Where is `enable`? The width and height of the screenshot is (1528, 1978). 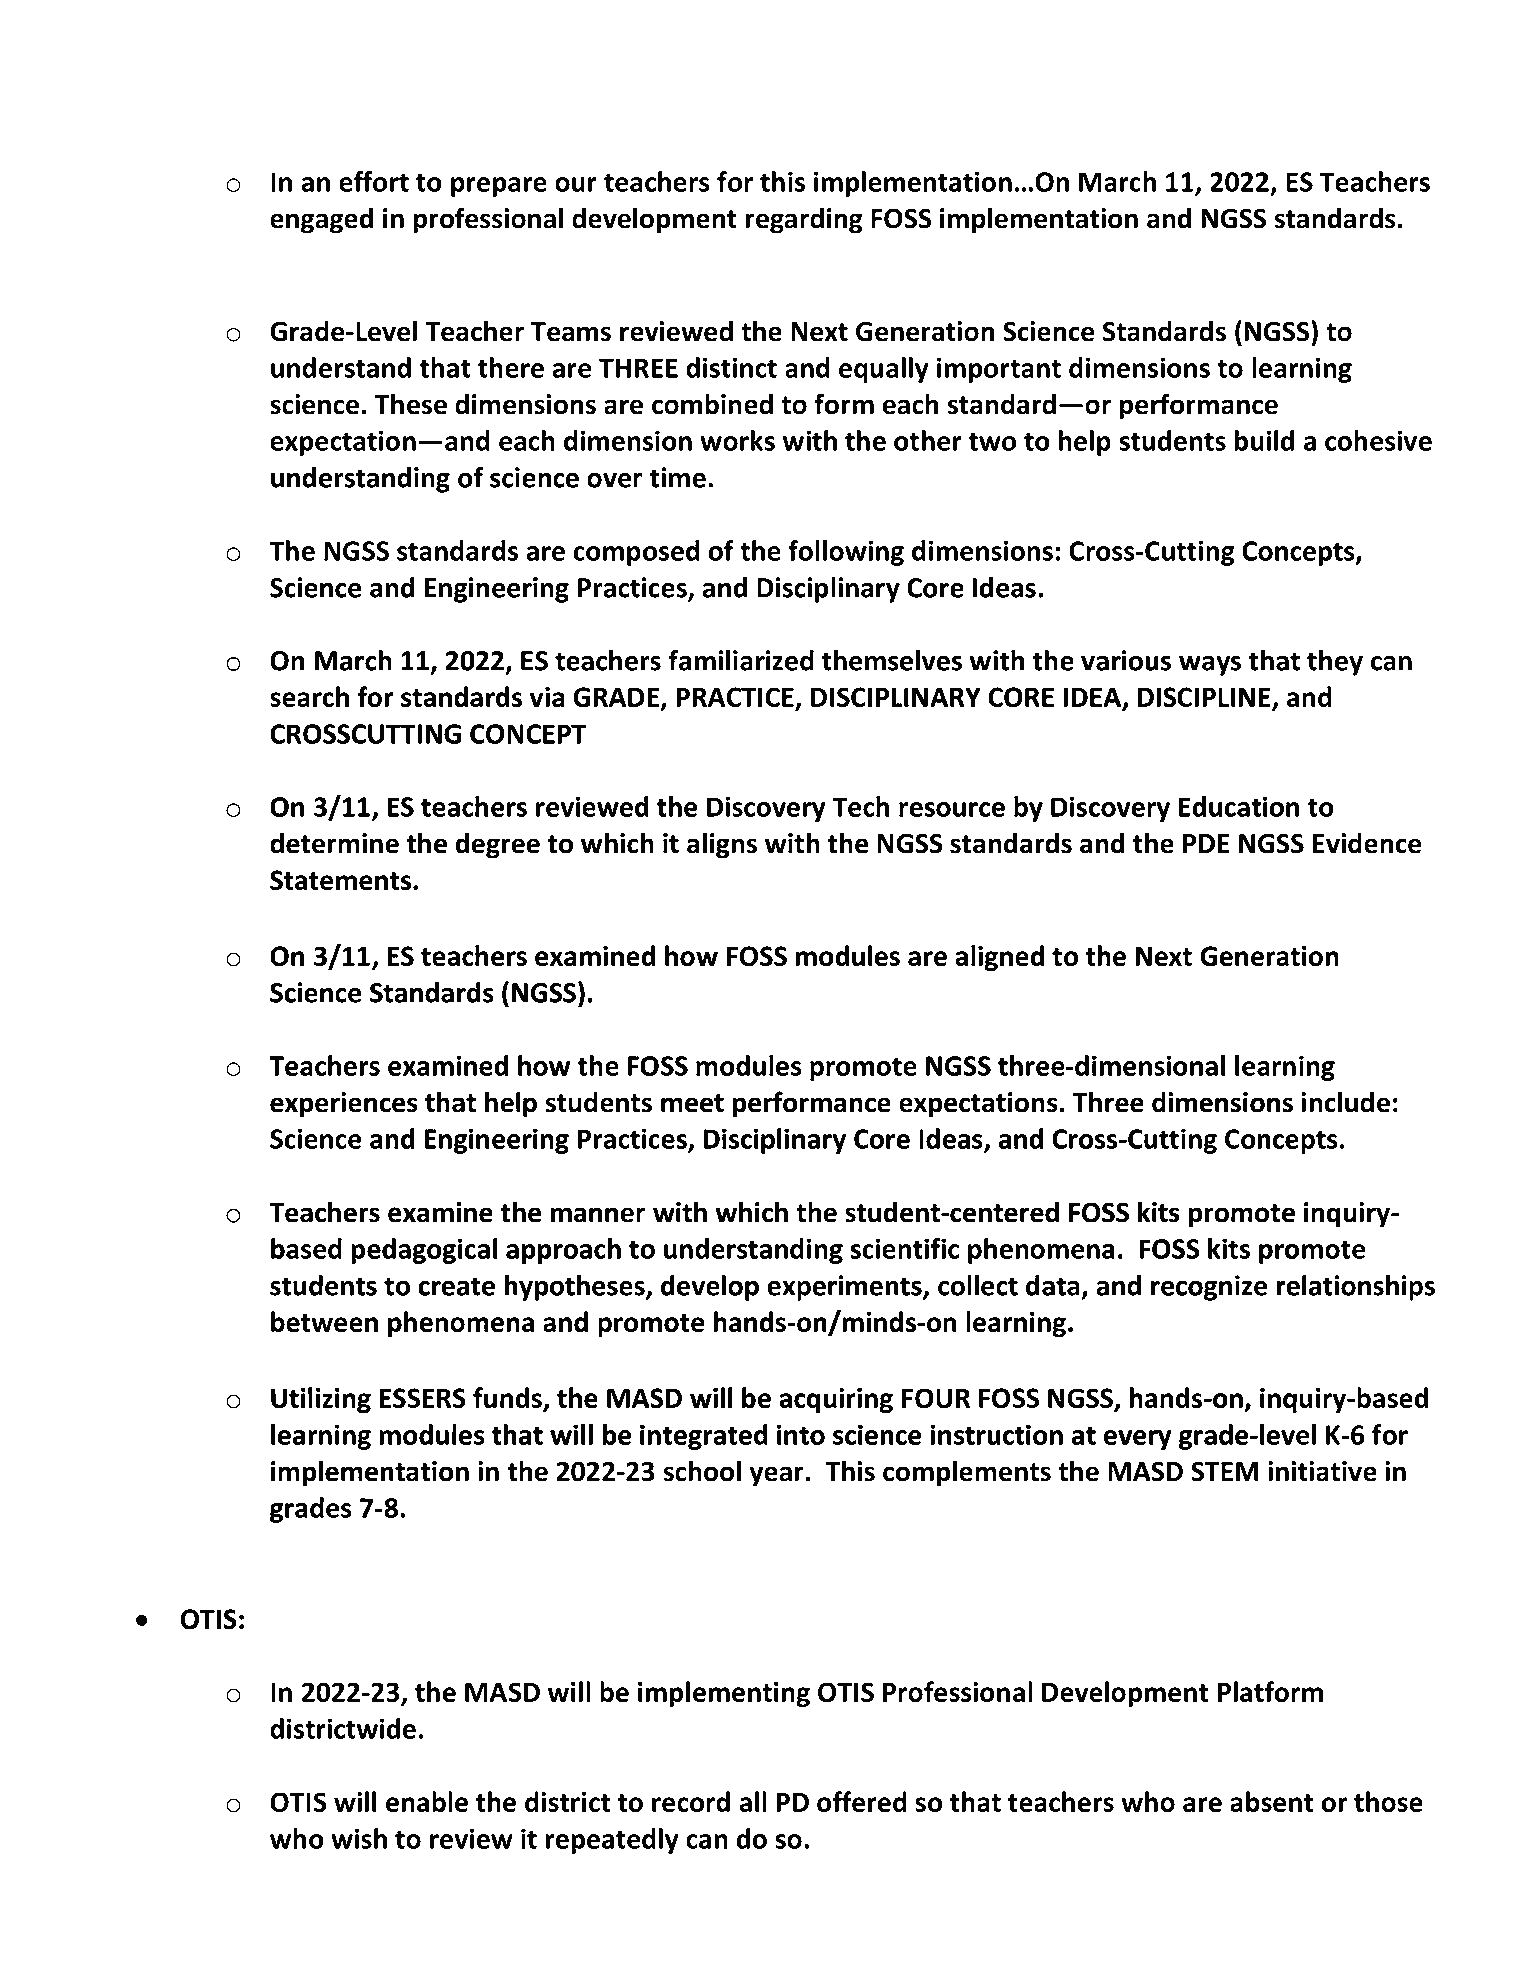
enable is located at coordinates (427, 1801).
